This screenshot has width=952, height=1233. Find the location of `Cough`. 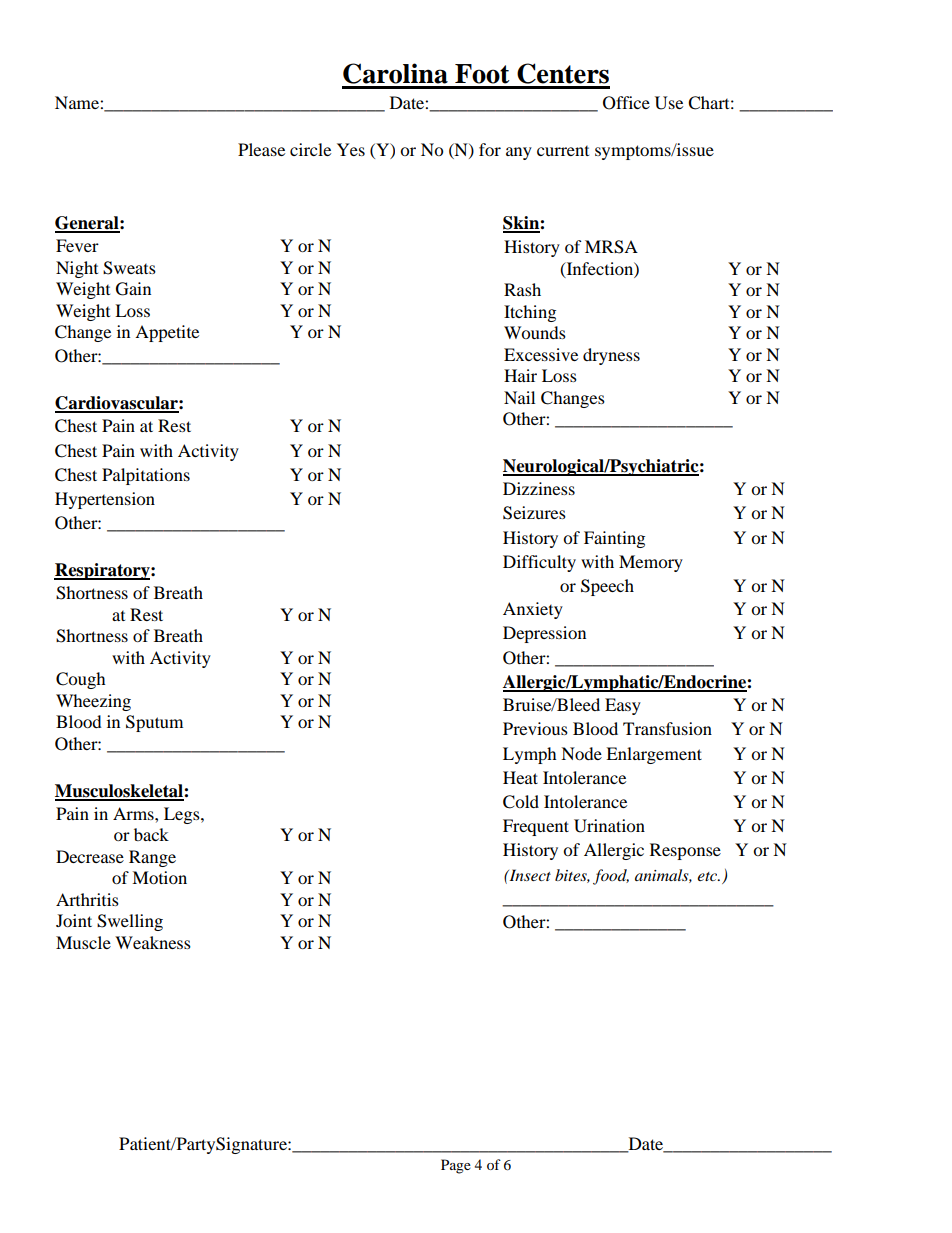

Cough is located at coordinates (81, 680).
